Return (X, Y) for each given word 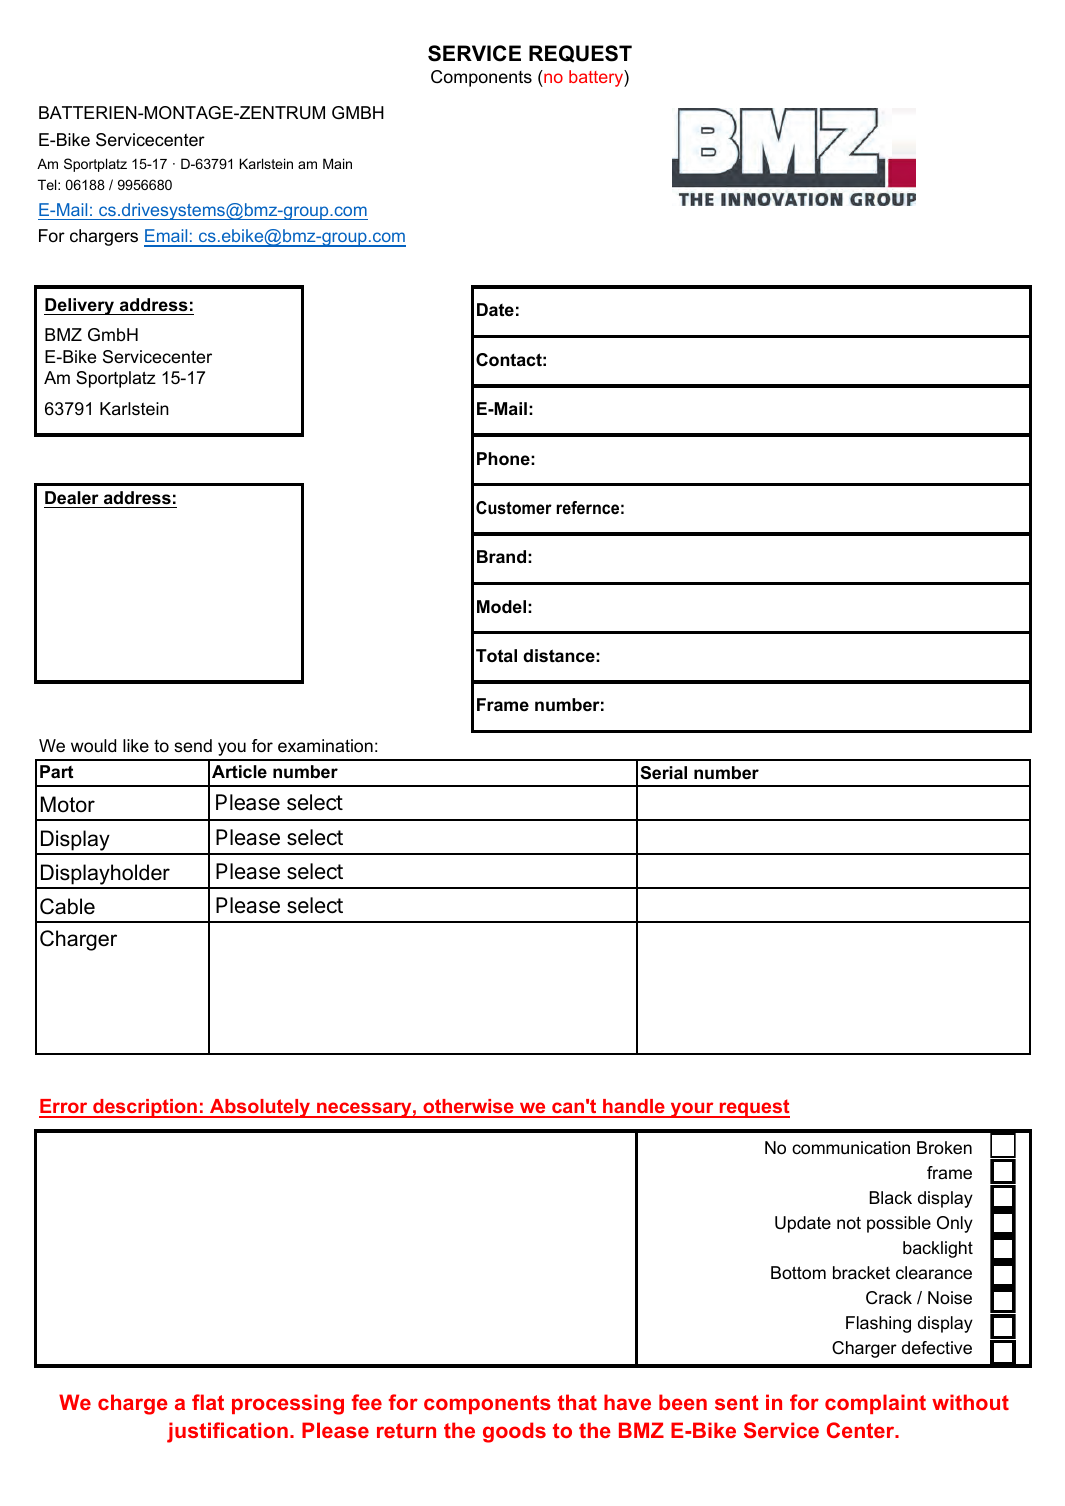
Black (891, 1197)
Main (337, 163)
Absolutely (260, 1108)
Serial (663, 773)
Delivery (80, 306)
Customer (514, 508)
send (193, 746)
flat (208, 1402)
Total (496, 655)
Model (501, 606)
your (692, 1110)
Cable (67, 906)
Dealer (72, 498)
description (145, 1108)
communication (851, 1148)
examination (325, 746)
